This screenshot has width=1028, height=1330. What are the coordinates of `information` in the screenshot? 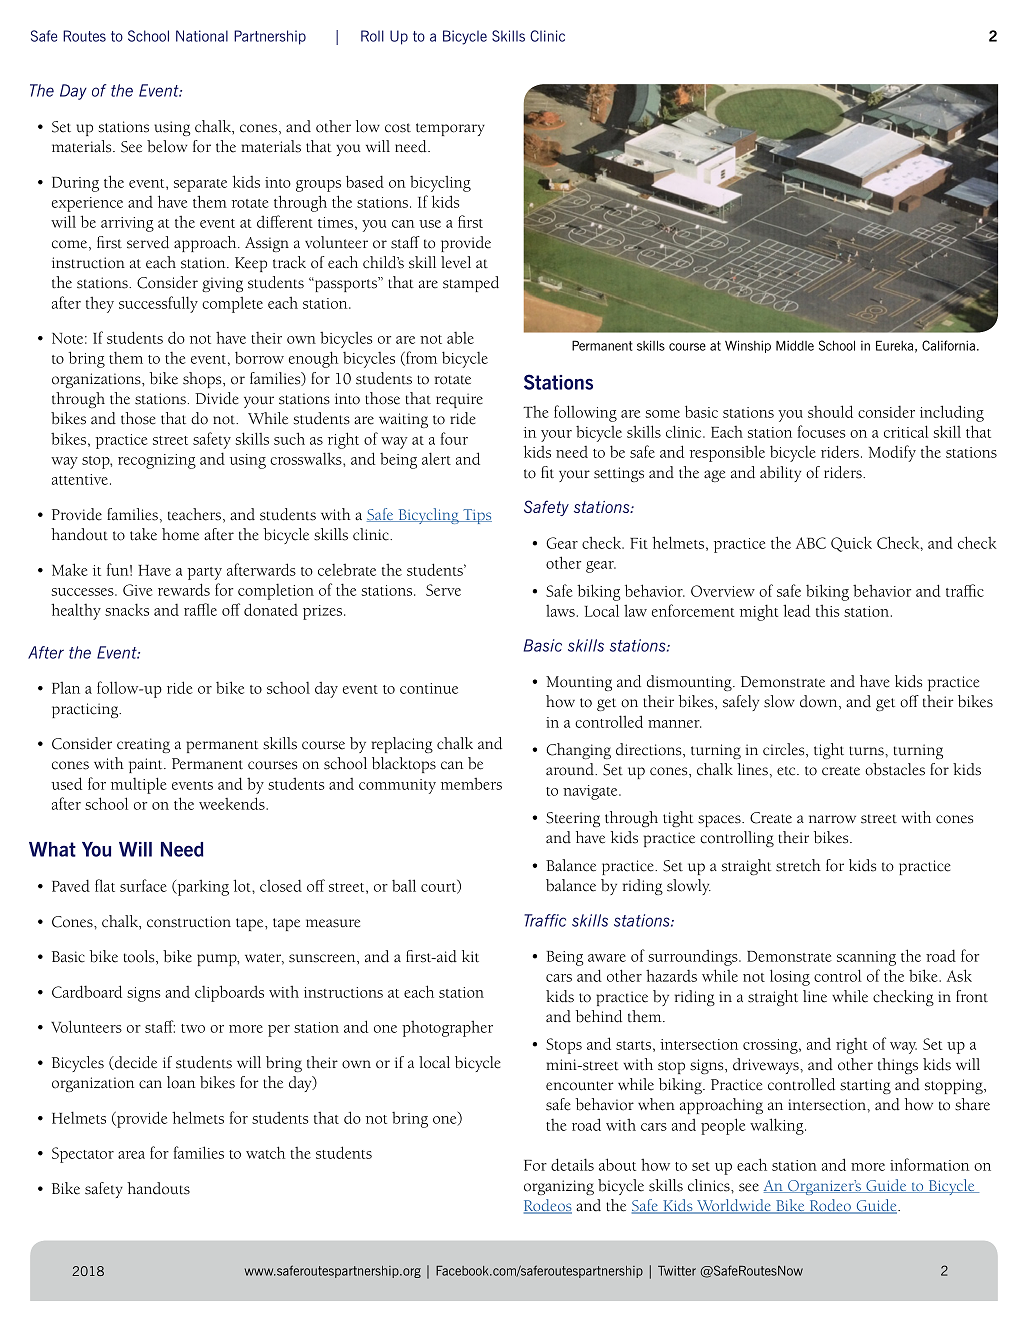 It's located at (929, 1164).
